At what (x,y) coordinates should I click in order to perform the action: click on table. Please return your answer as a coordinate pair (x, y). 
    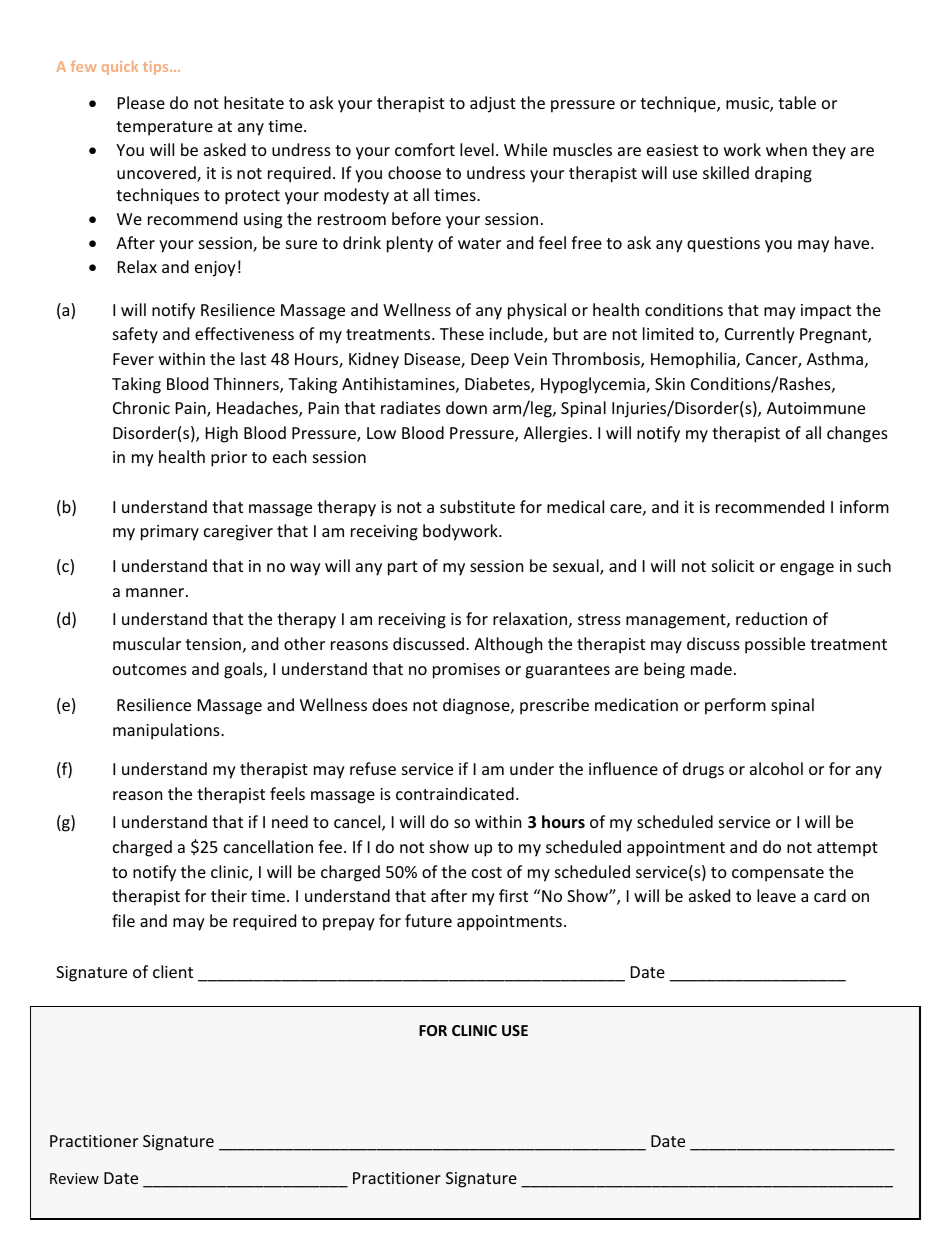
    Looking at the image, I should click on (797, 102).
